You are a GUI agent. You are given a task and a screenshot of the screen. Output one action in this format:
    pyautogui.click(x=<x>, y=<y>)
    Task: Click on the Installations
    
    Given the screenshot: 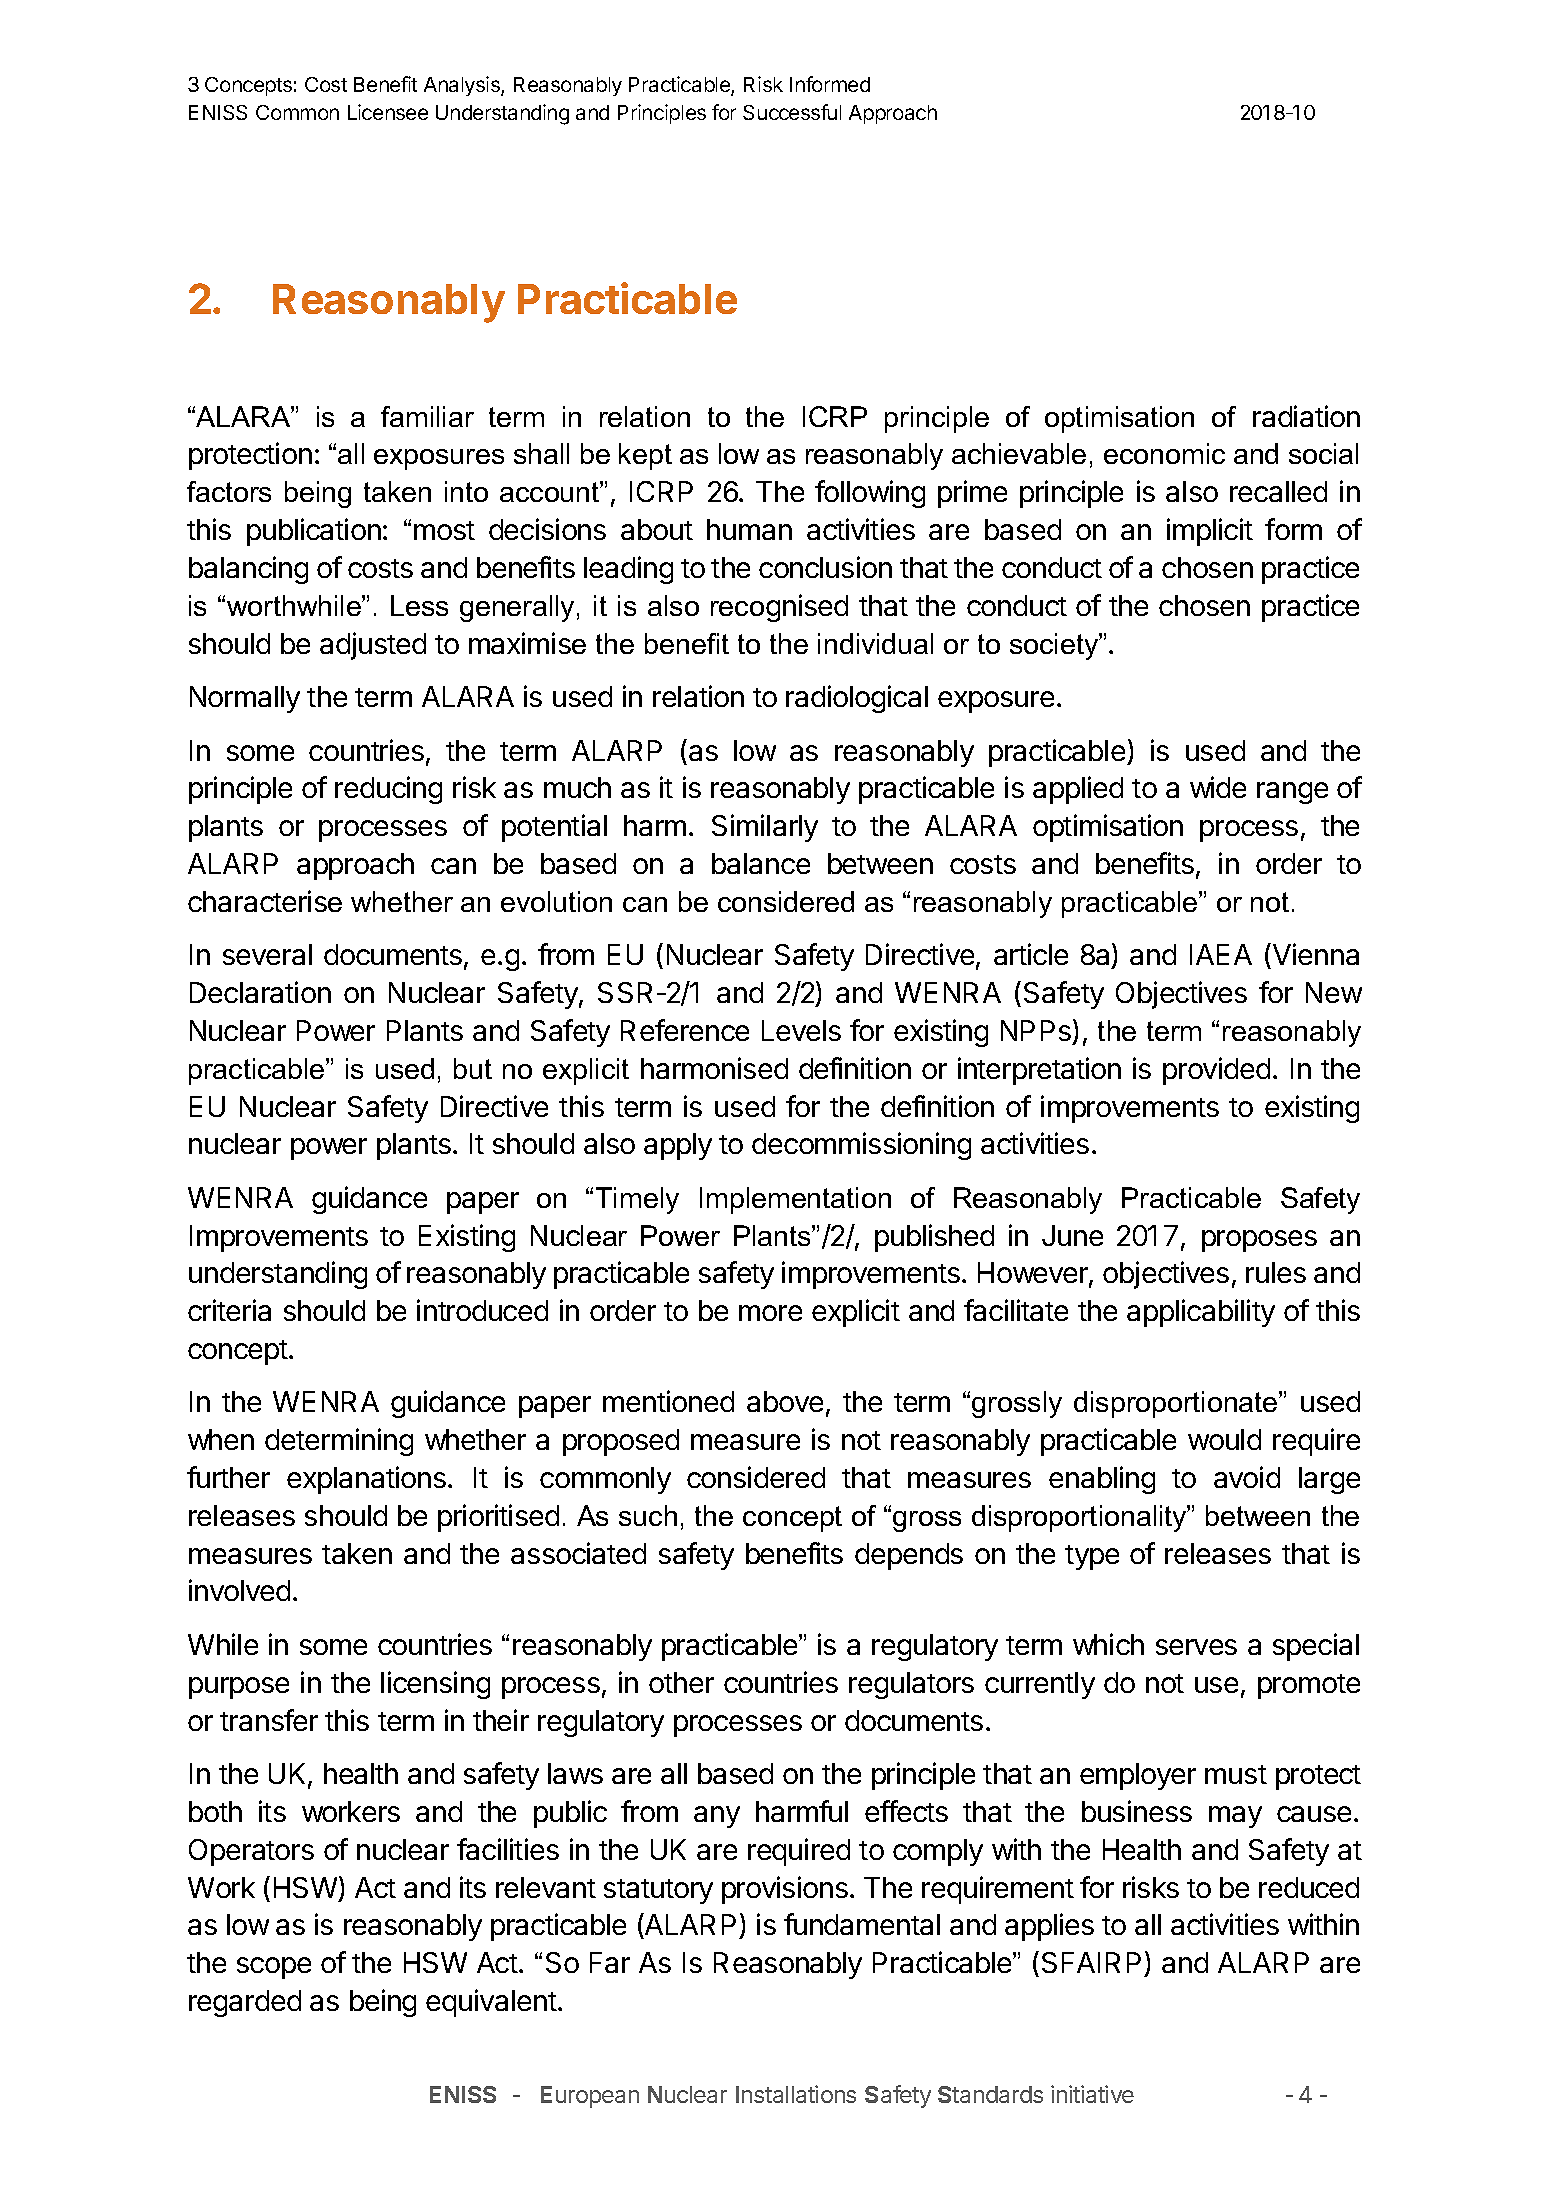 What is the action you would take?
    pyautogui.click(x=796, y=2094)
